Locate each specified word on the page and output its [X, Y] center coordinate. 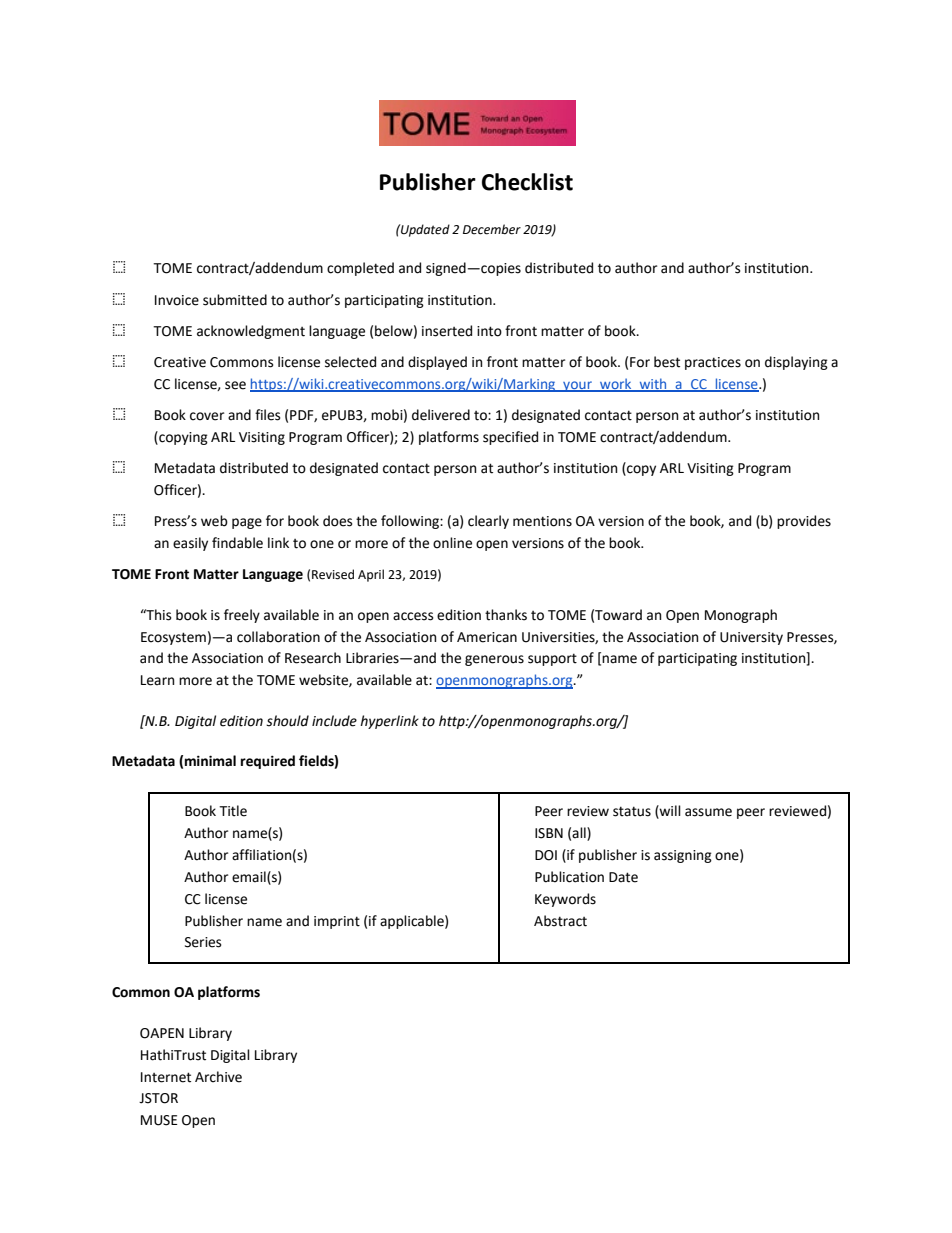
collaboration [278, 637]
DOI [546, 855]
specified [510, 438]
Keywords [565, 900]
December [492, 229]
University [751, 638]
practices [713, 363]
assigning [683, 856]
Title [233, 811]
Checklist [527, 182]
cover [207, 416]
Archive [218, 1077]
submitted [235, 300]
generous [494, 660]
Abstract [560, 921]
